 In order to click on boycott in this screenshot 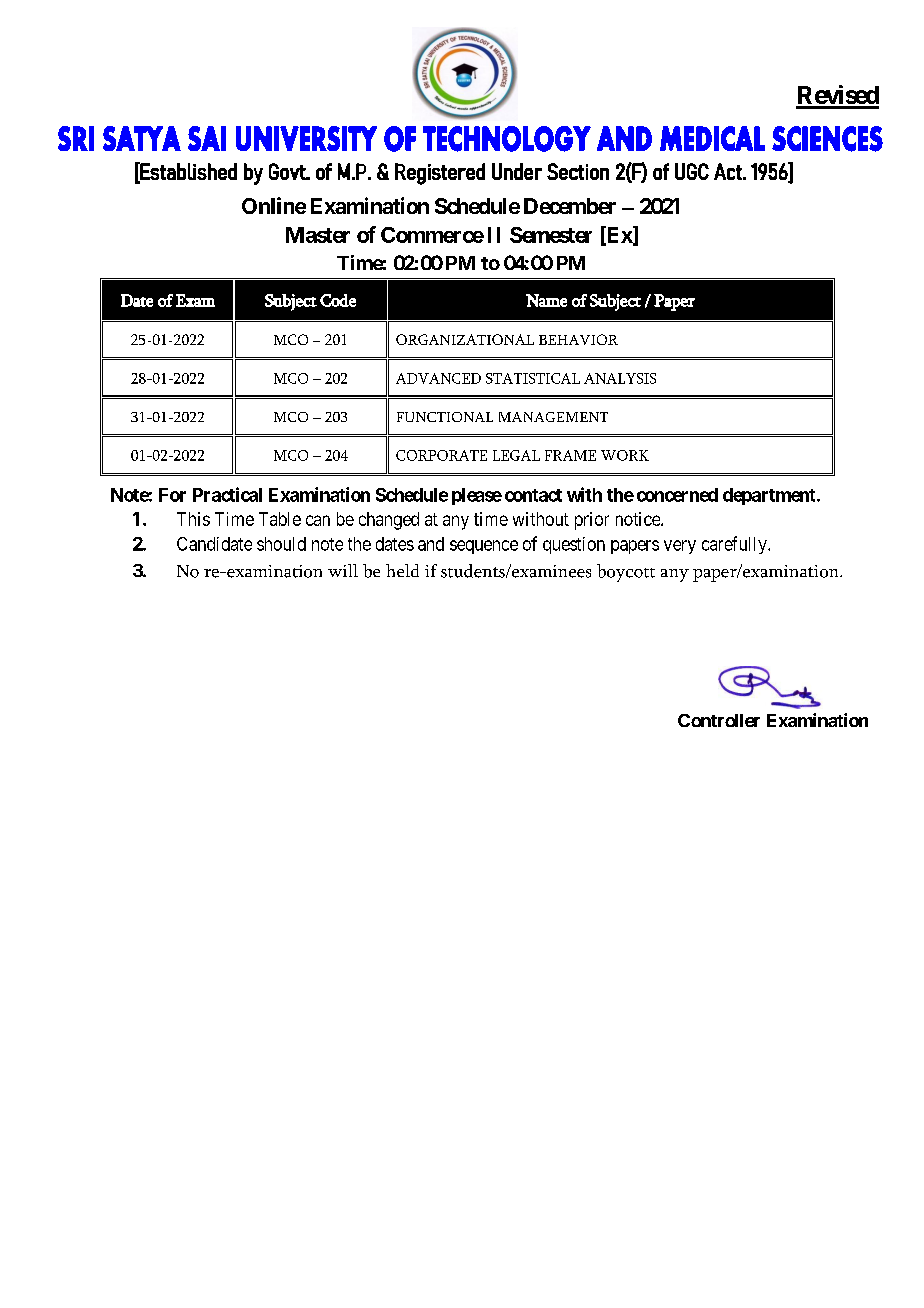, I will do `click(626, 573)`.
